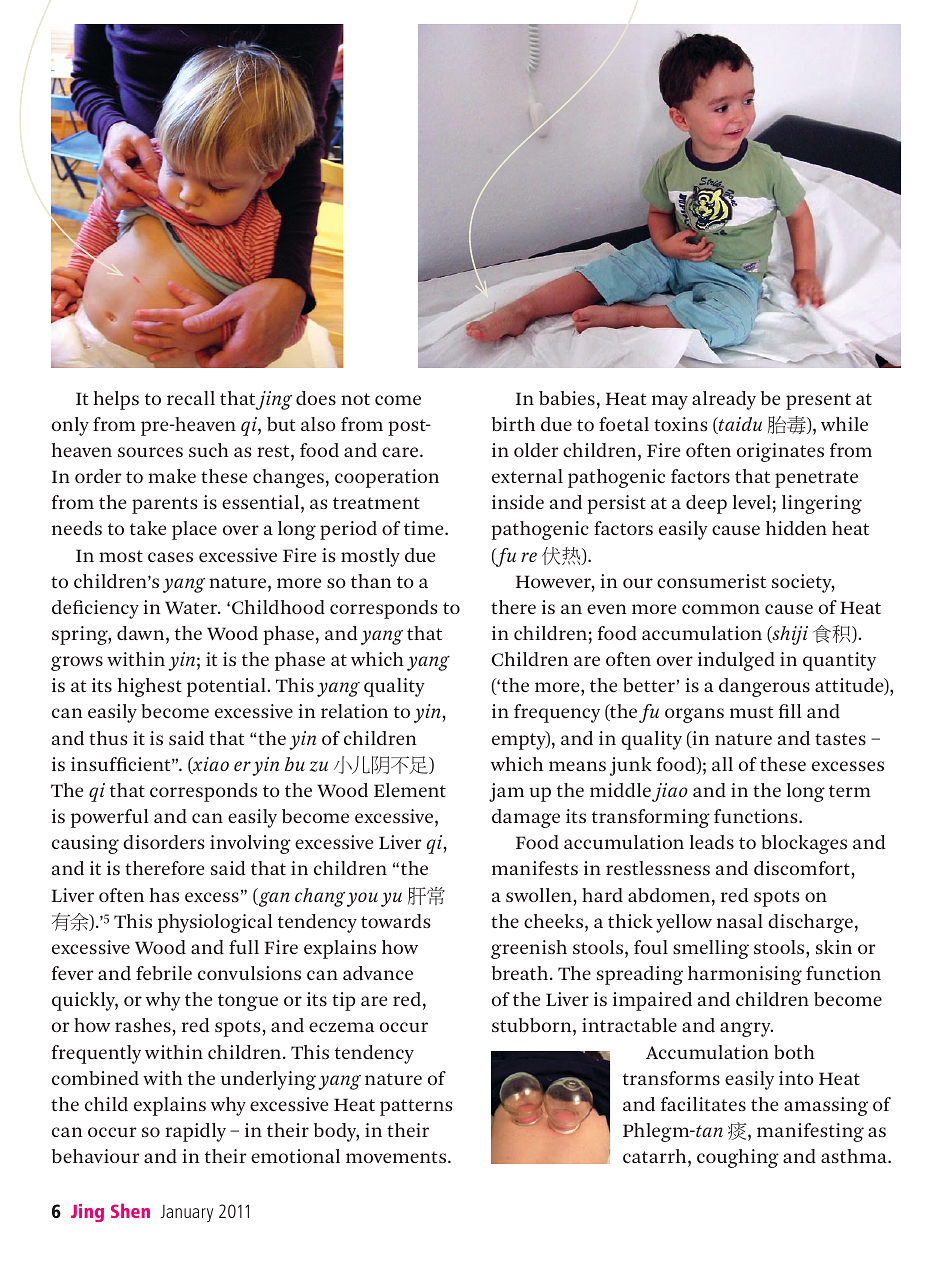  Describe the element at coordinates (724, 400) in the screenshot. I see `already` at that location.
